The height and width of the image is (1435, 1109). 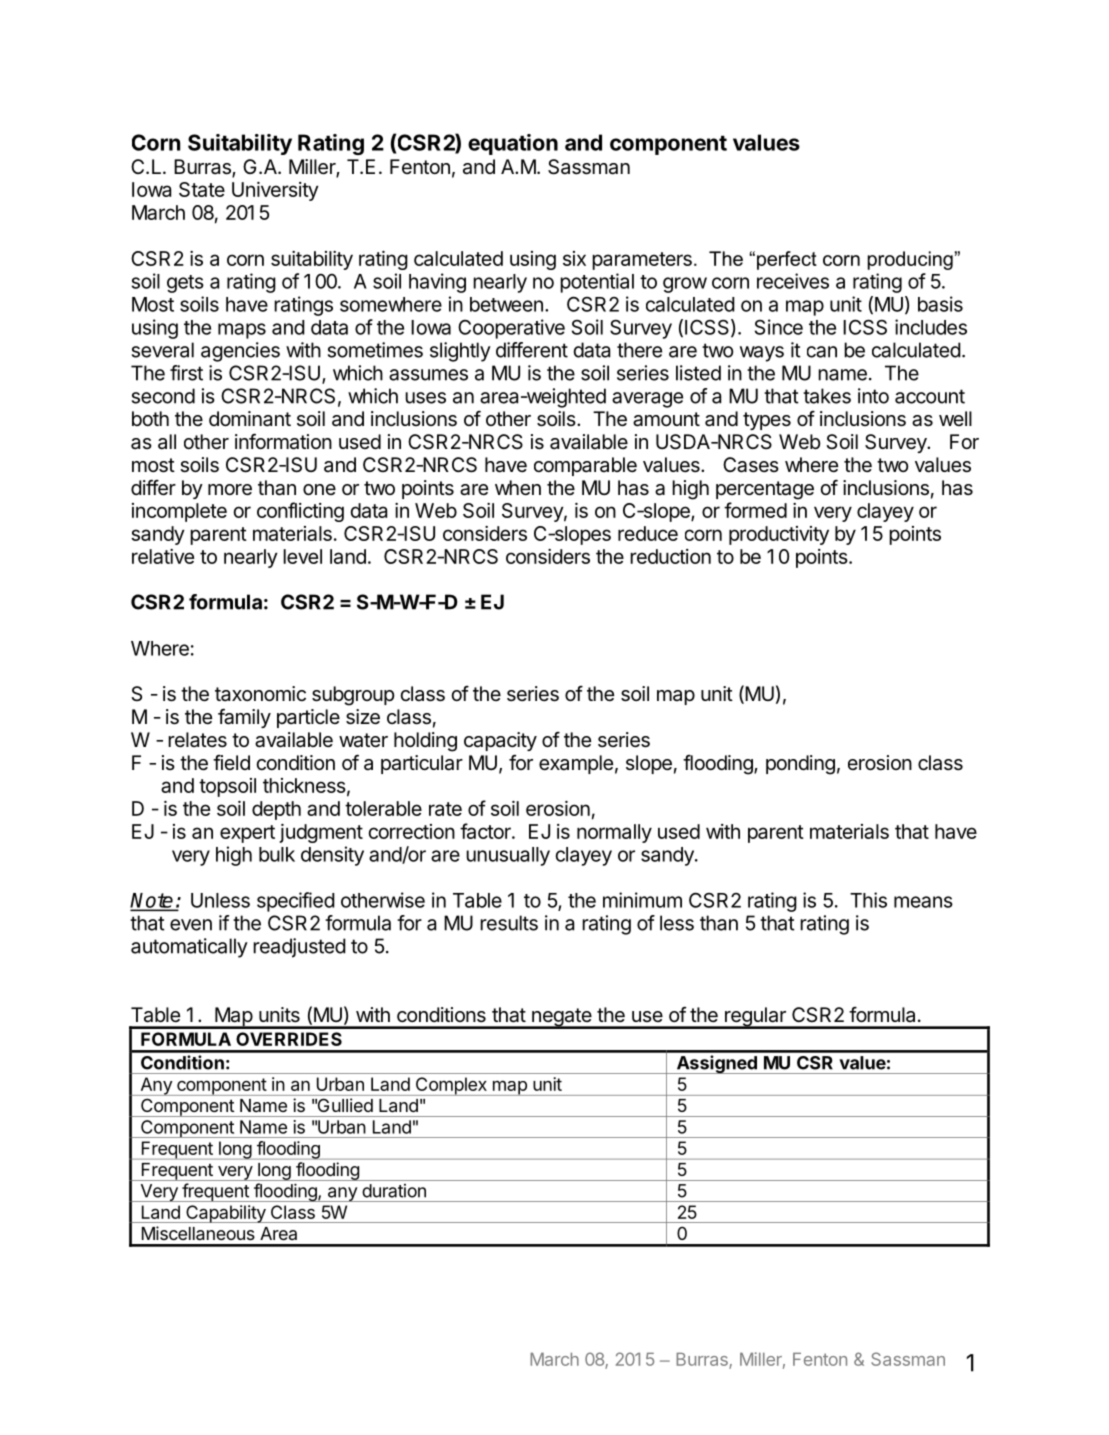 What do you see at coordinates (230, 490) in the image?
I see `more` at bounding box center [230, 490].
